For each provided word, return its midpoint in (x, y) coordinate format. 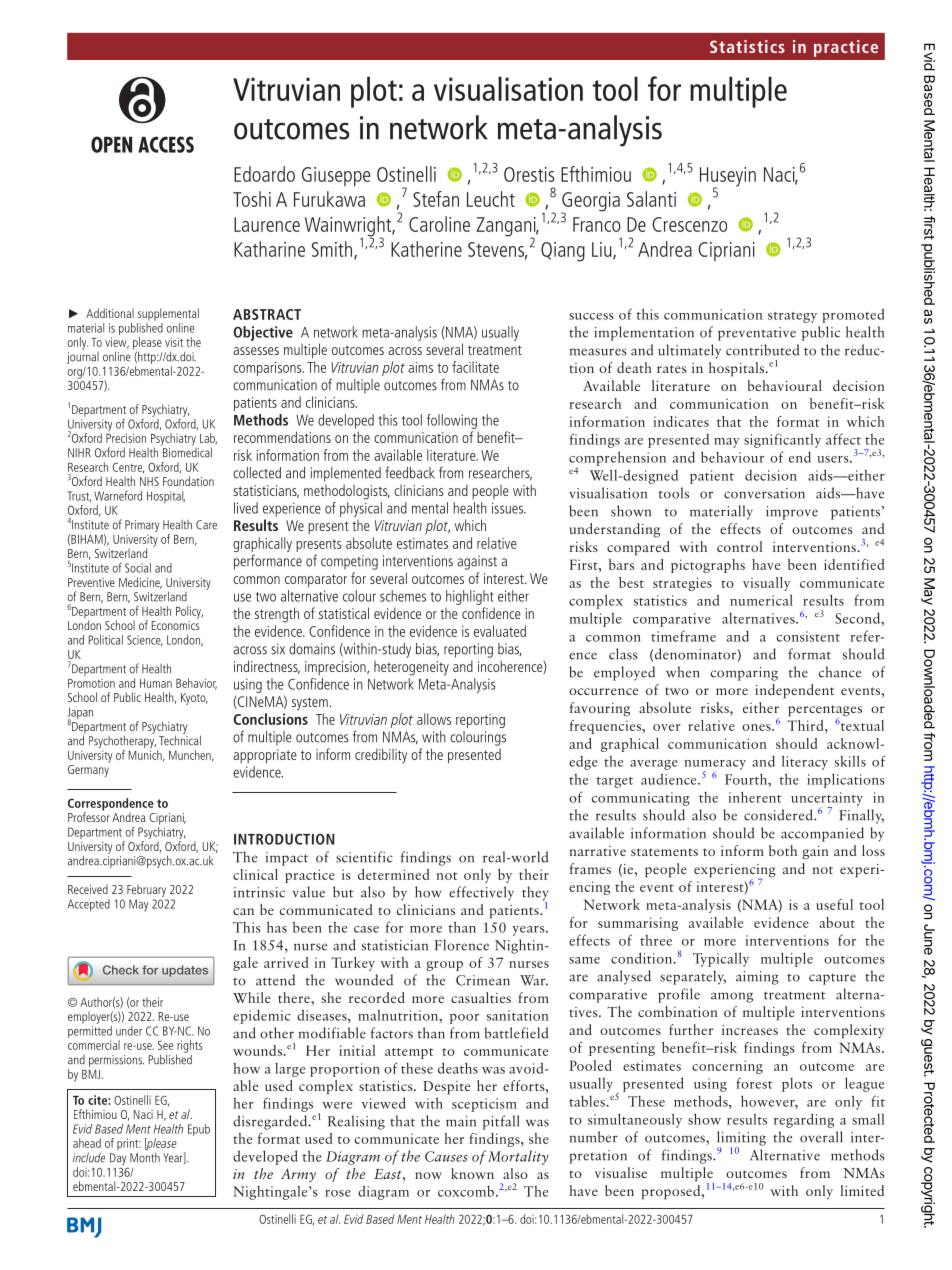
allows (434, 719)
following (452, 421)
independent (794, 691)
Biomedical (186, 451)
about (837, 922)
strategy (792, 317)
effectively (481, 893)
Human (156, 683)
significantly (782, 440)
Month (145, 1158)
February (146, 890)
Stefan (436, 199)
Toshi (252, 199)
